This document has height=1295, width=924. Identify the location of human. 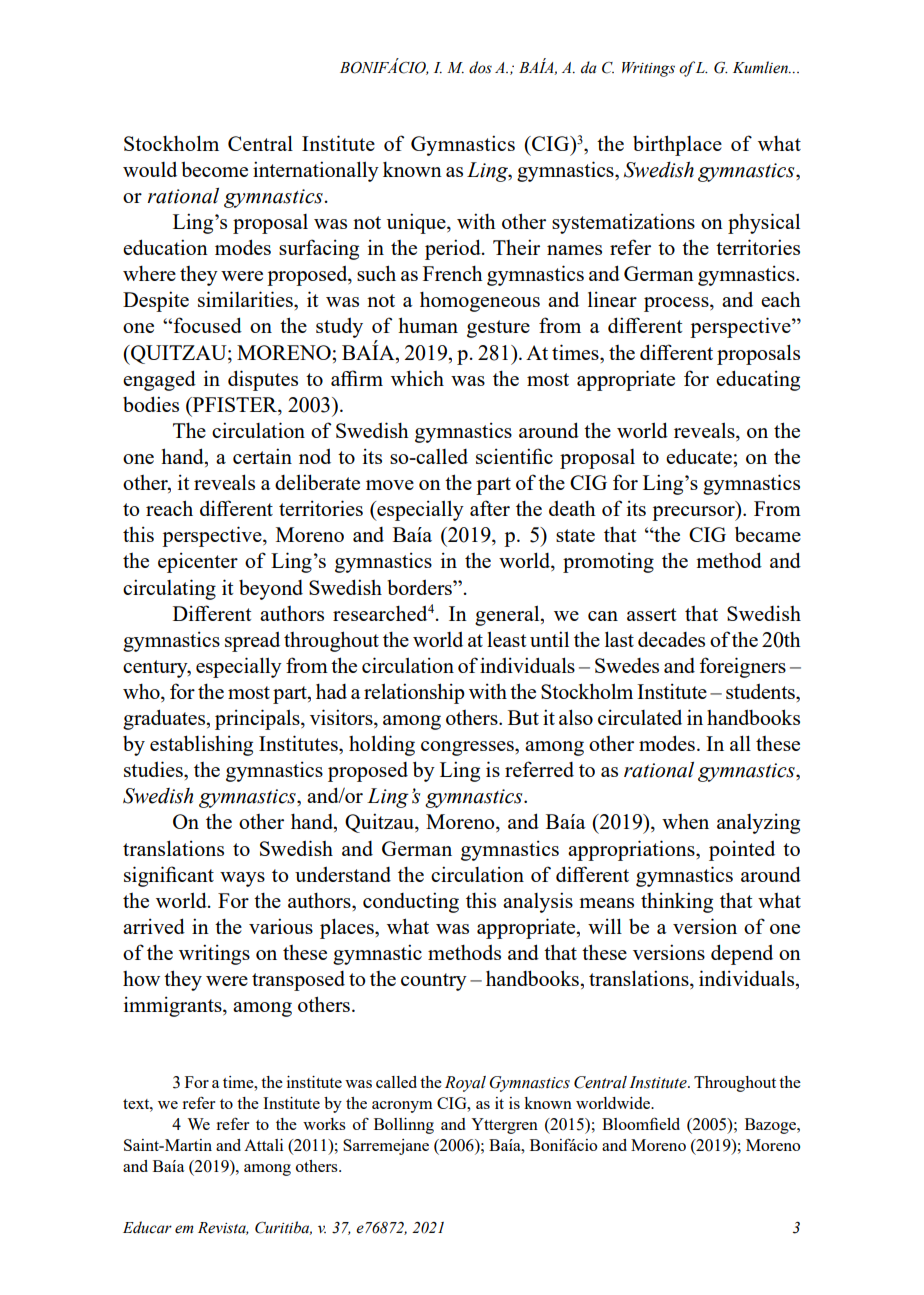
(428, 325).
